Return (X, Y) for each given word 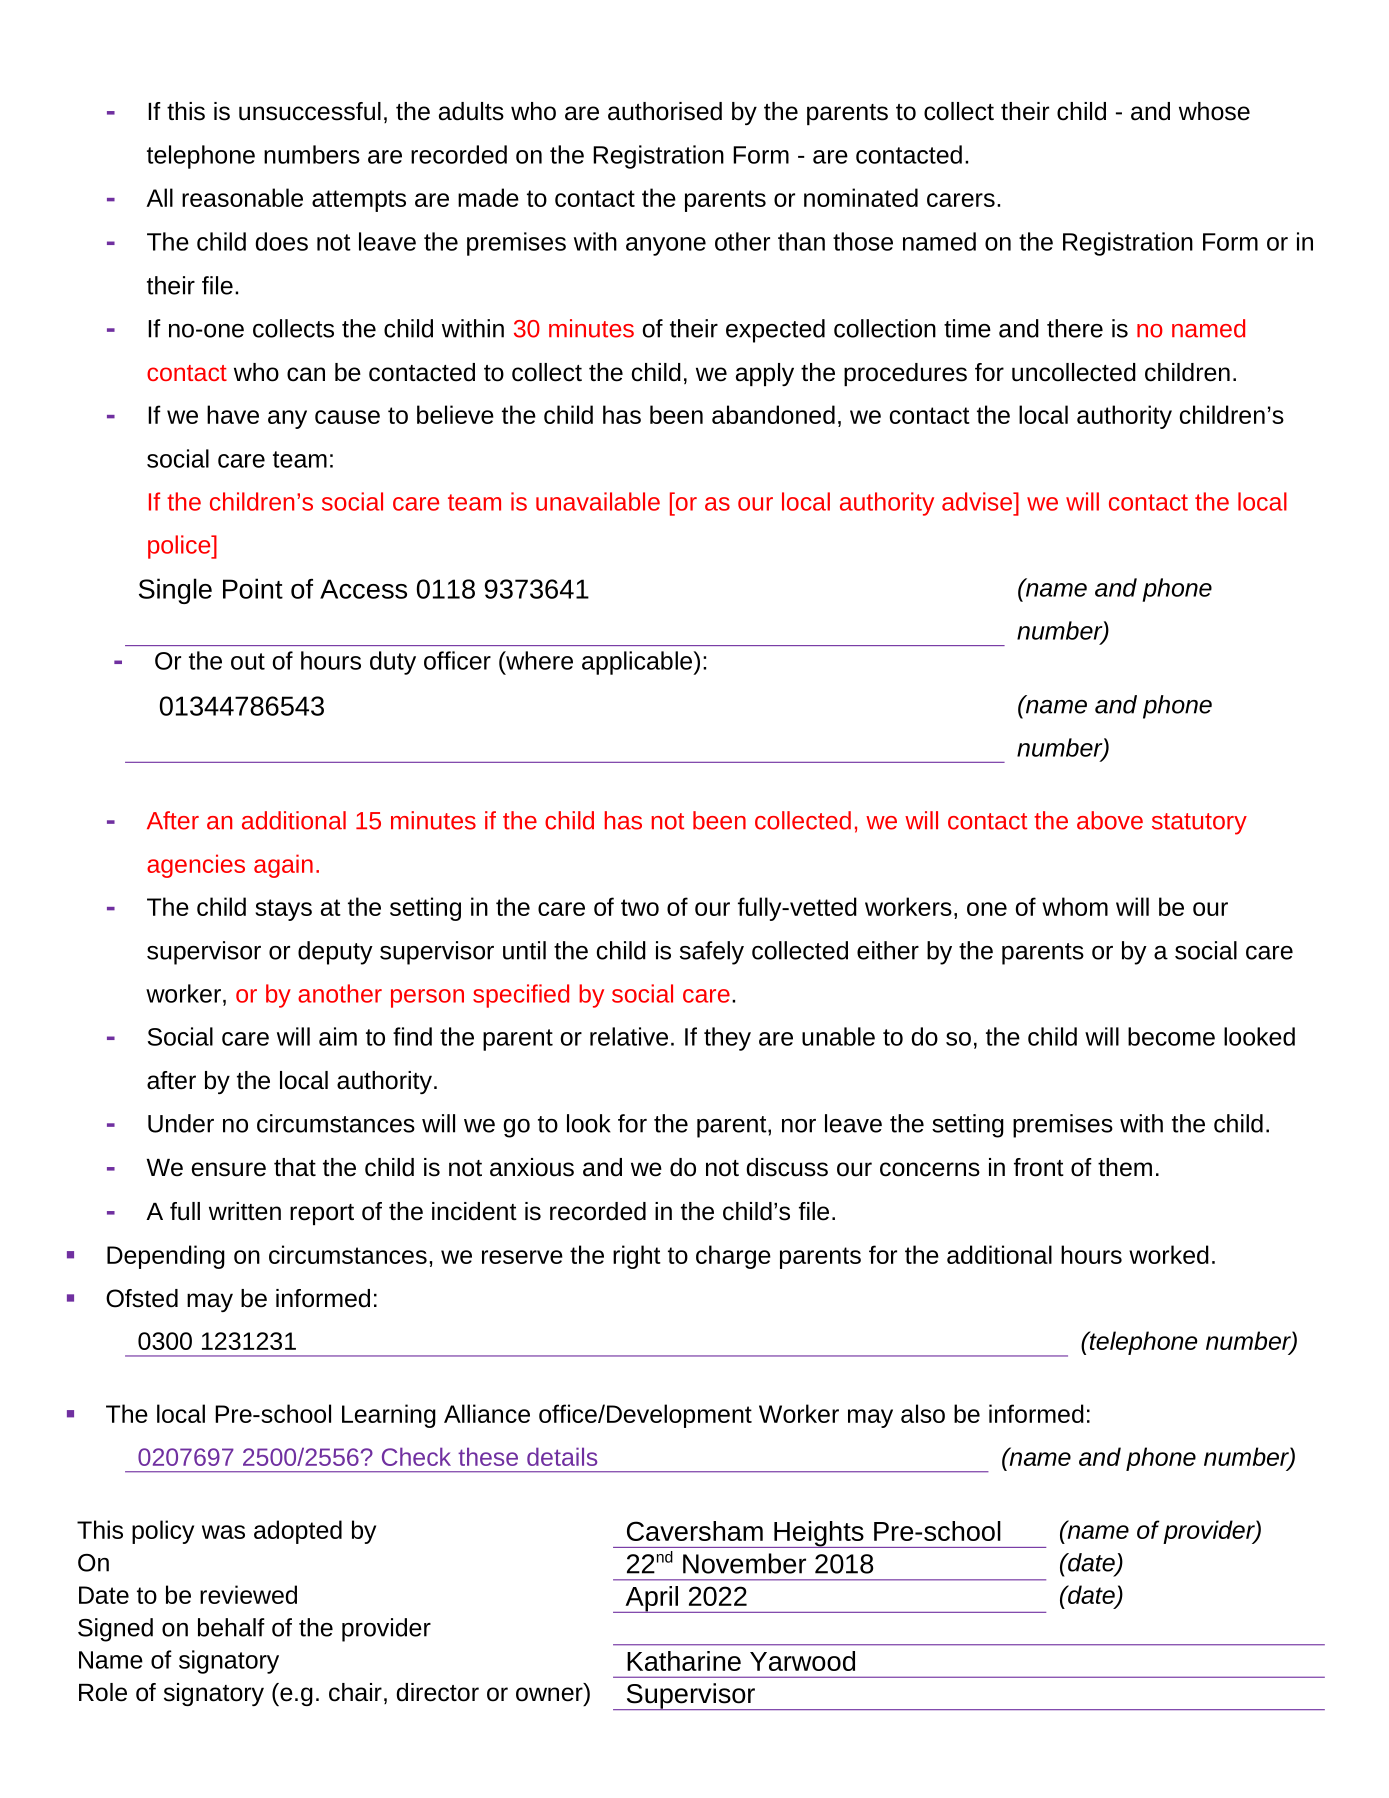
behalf (231, 1627)
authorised (665, 111)
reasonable (242, 197)
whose (1214, 111)
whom (1075, 906)
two (640, 907)
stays (283, 910)
